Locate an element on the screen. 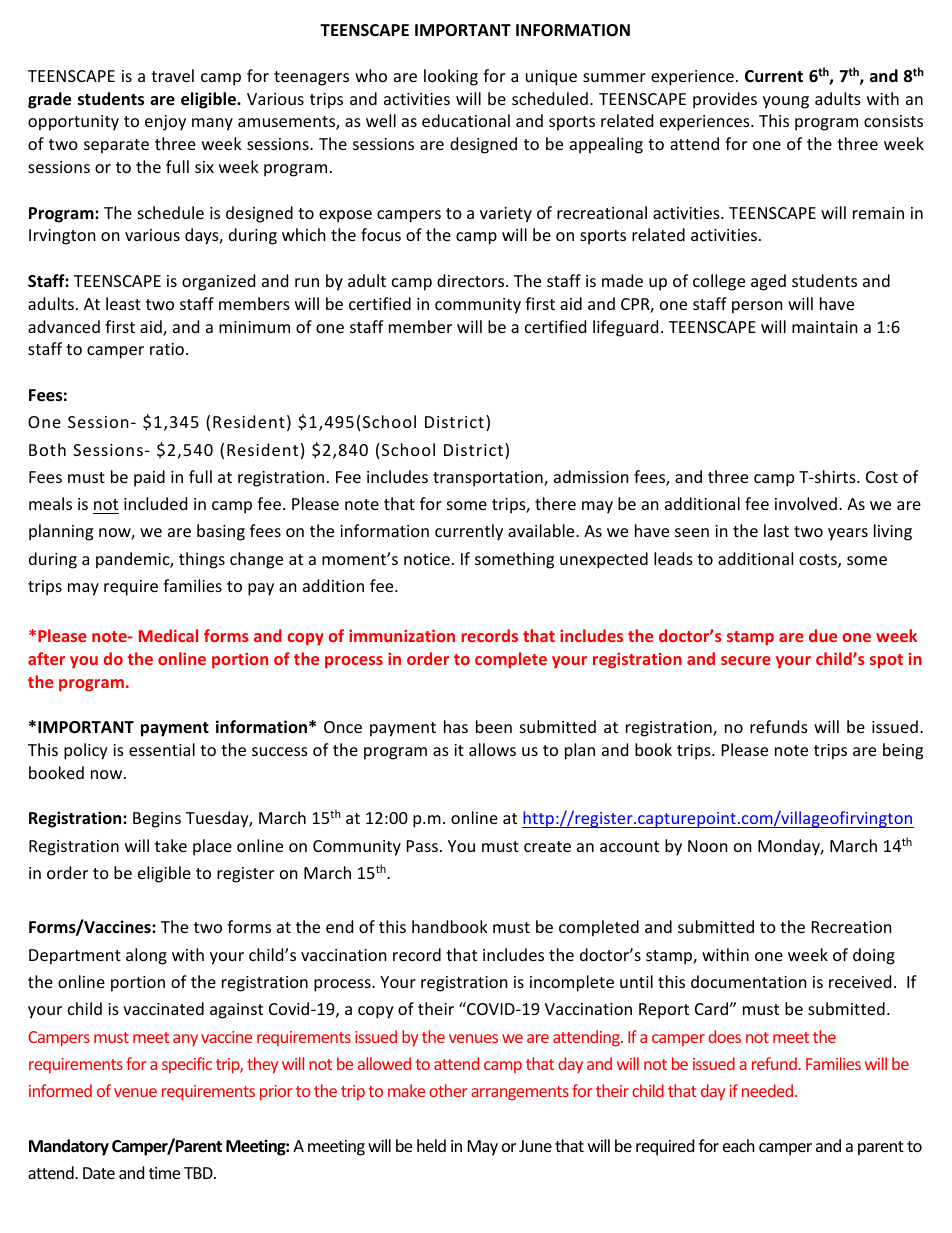  take is located at coordinates (171, 845).
